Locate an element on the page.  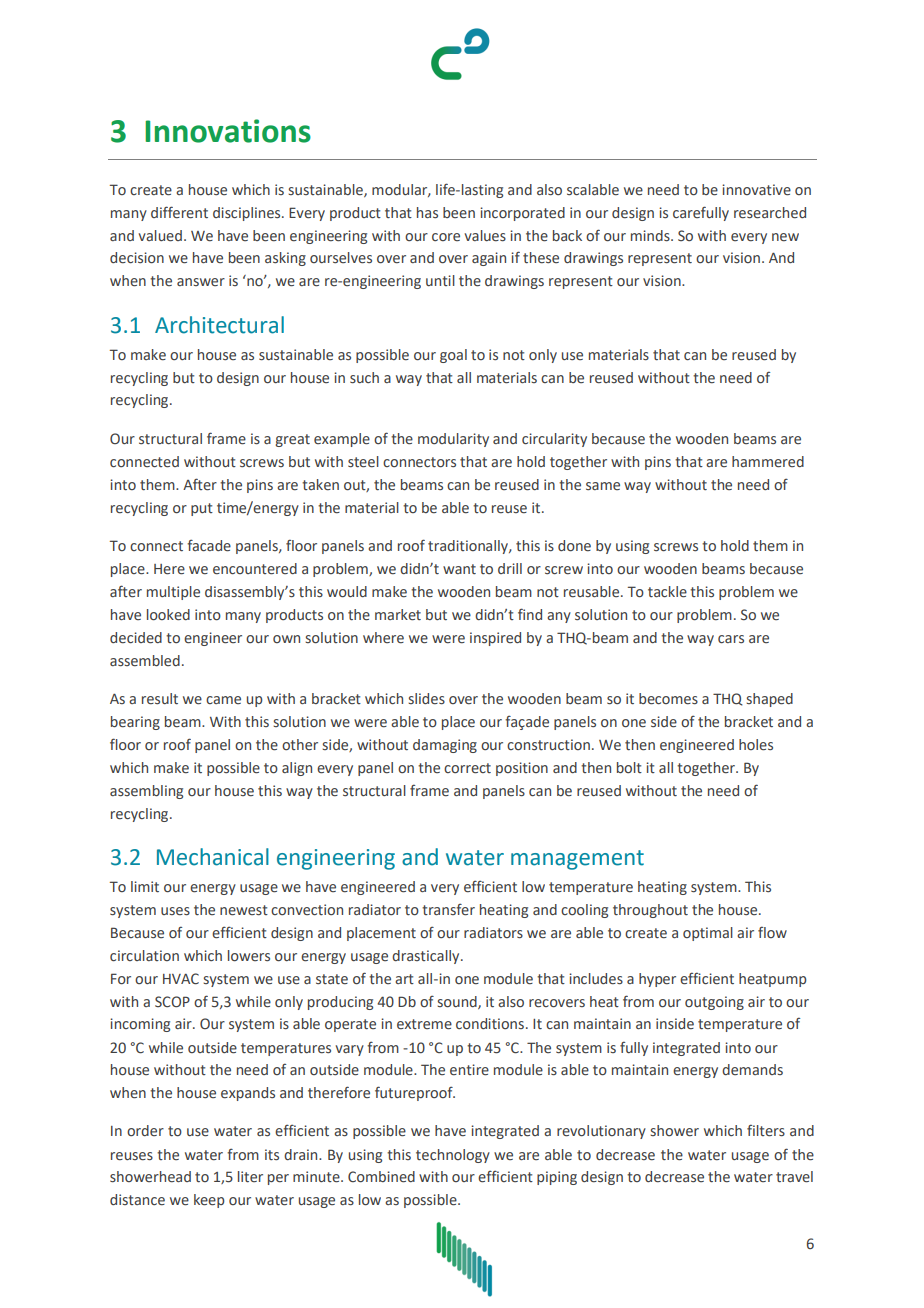
inspired is located at coordinates (495, 639).
